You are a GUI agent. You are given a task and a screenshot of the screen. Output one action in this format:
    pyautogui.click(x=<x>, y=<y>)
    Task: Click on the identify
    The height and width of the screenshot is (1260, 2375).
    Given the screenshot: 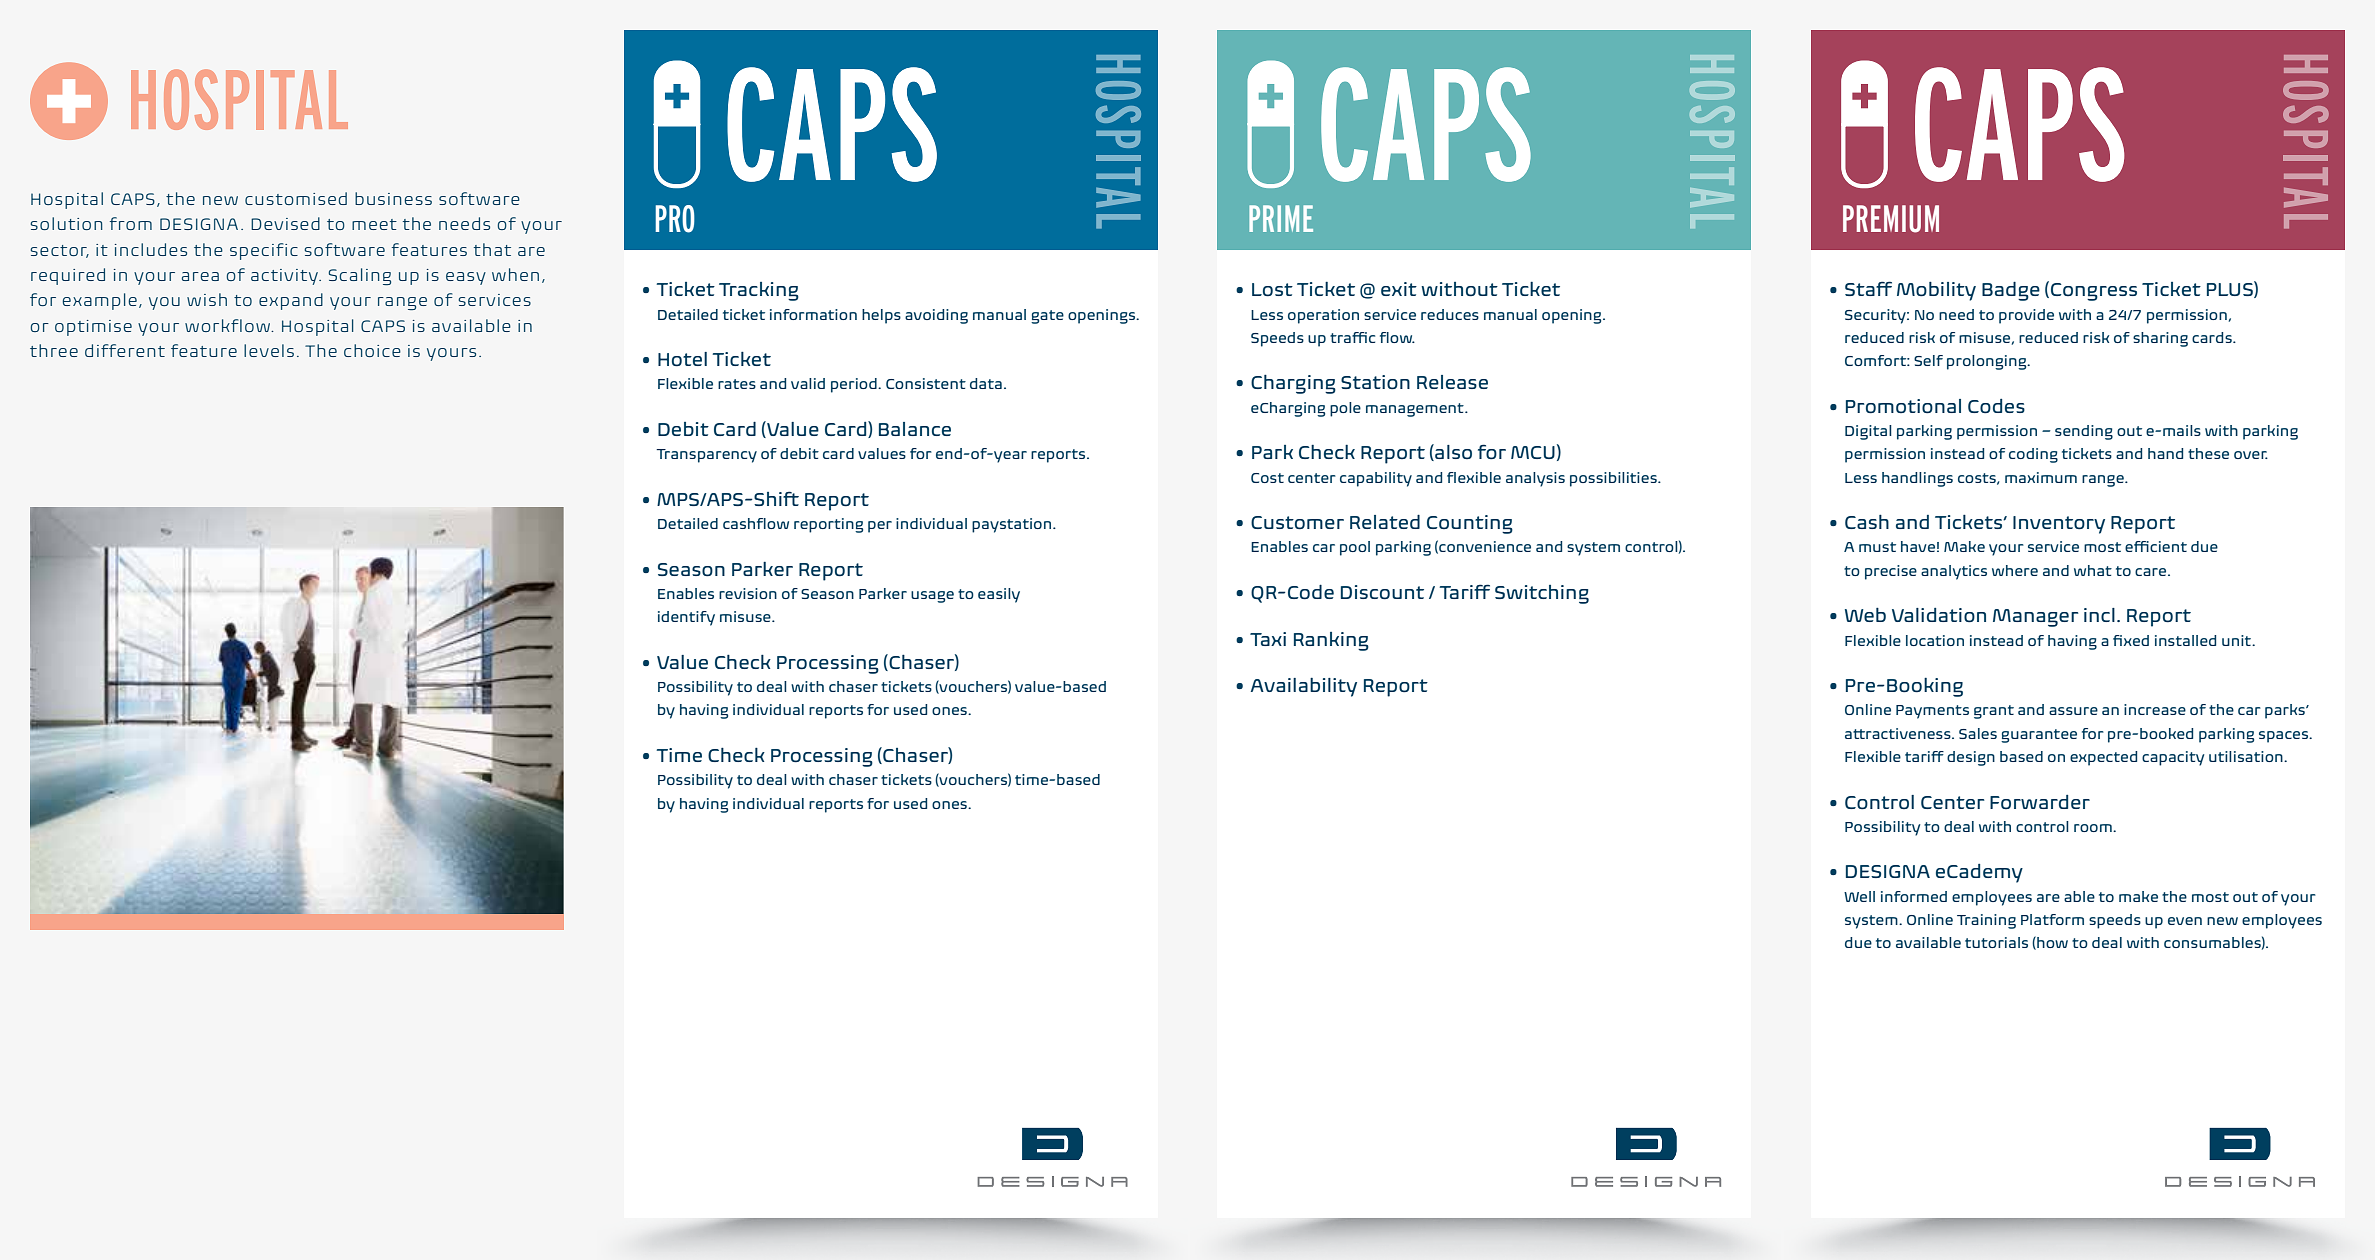 What is the action you would take?
    pyautogui.click(x=686, y=618)
